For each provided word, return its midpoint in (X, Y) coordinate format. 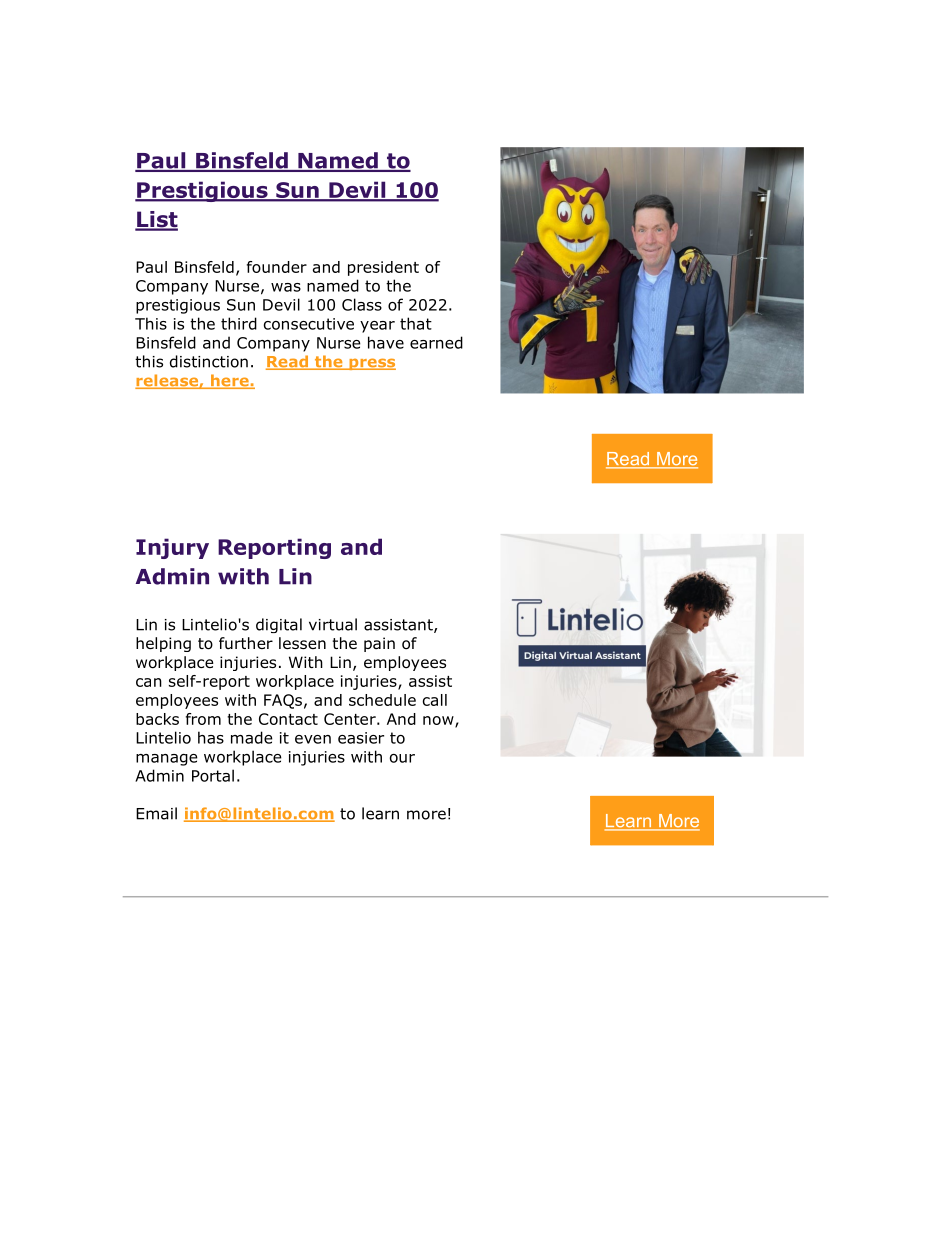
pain (379, 644)
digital (279, 625)
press (371, 364)
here (230, 381)
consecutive (309, 324)
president (383, 268)
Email (156, 813)
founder (277, 267)
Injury (172, 548)
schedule (382, 700)
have (386, 342)
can (149, 682)
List (156, 220)
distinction (209, 361)
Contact (288, 719)
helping (163, 644)
